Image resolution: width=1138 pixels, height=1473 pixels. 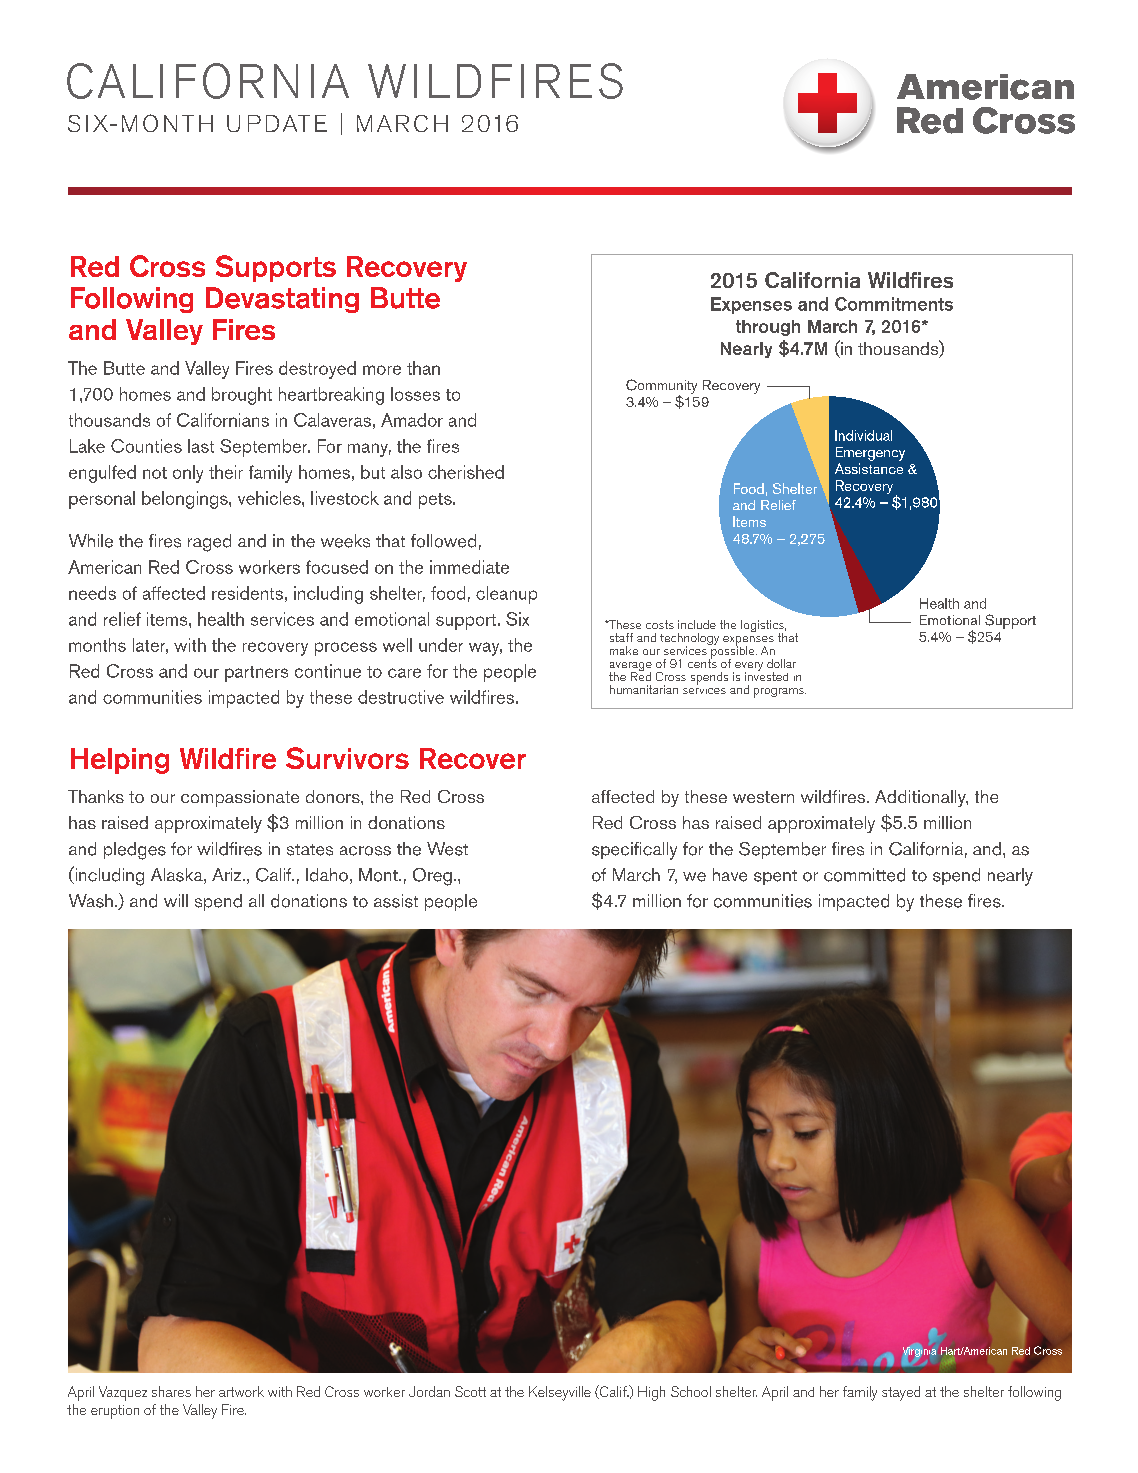 What do you see at coordinates (768, 328) in the screenshot?
I see `through` at bounding box center [768, 328].
